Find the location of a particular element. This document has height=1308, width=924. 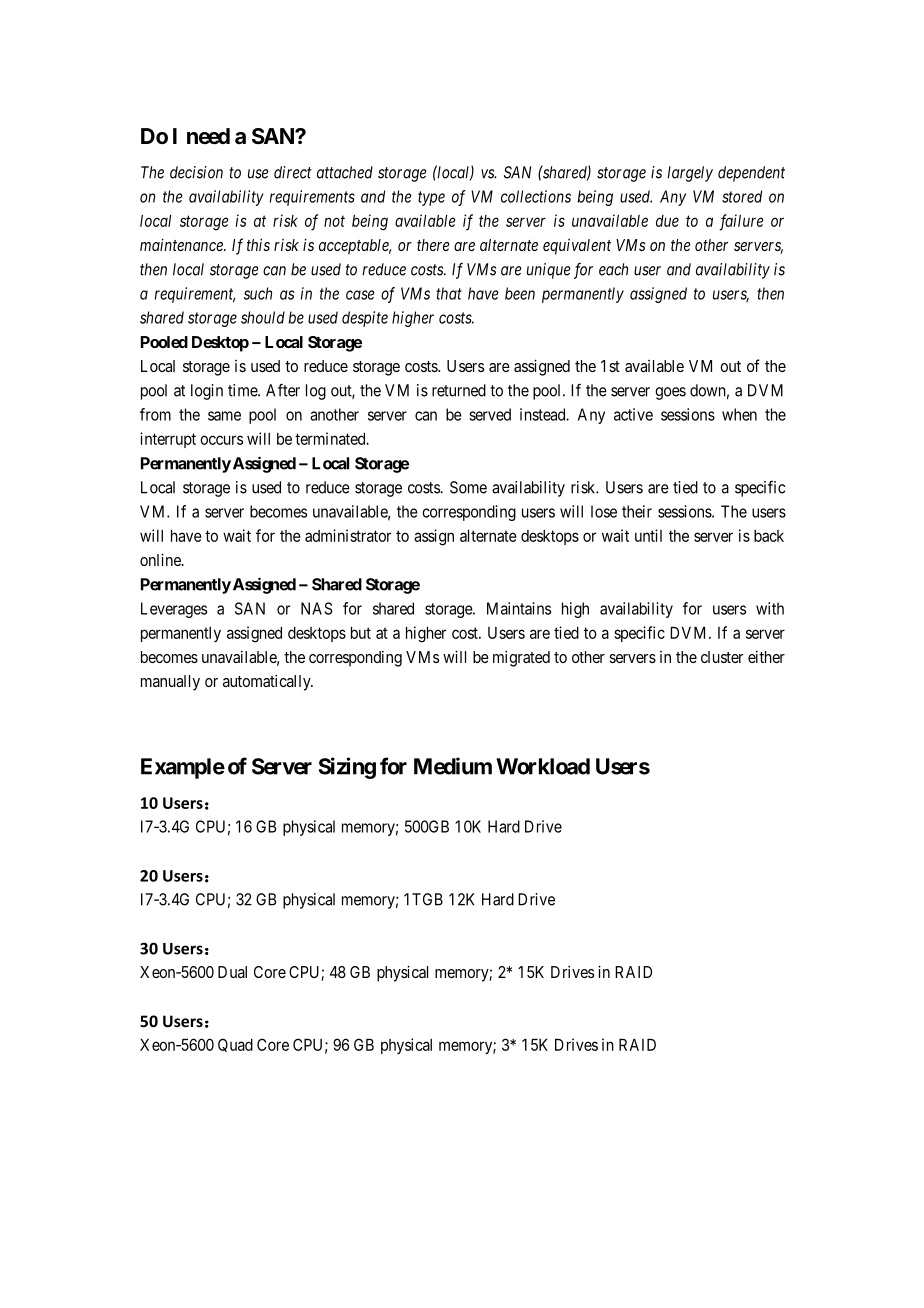

Workload is located at coordinates (543, 766).
